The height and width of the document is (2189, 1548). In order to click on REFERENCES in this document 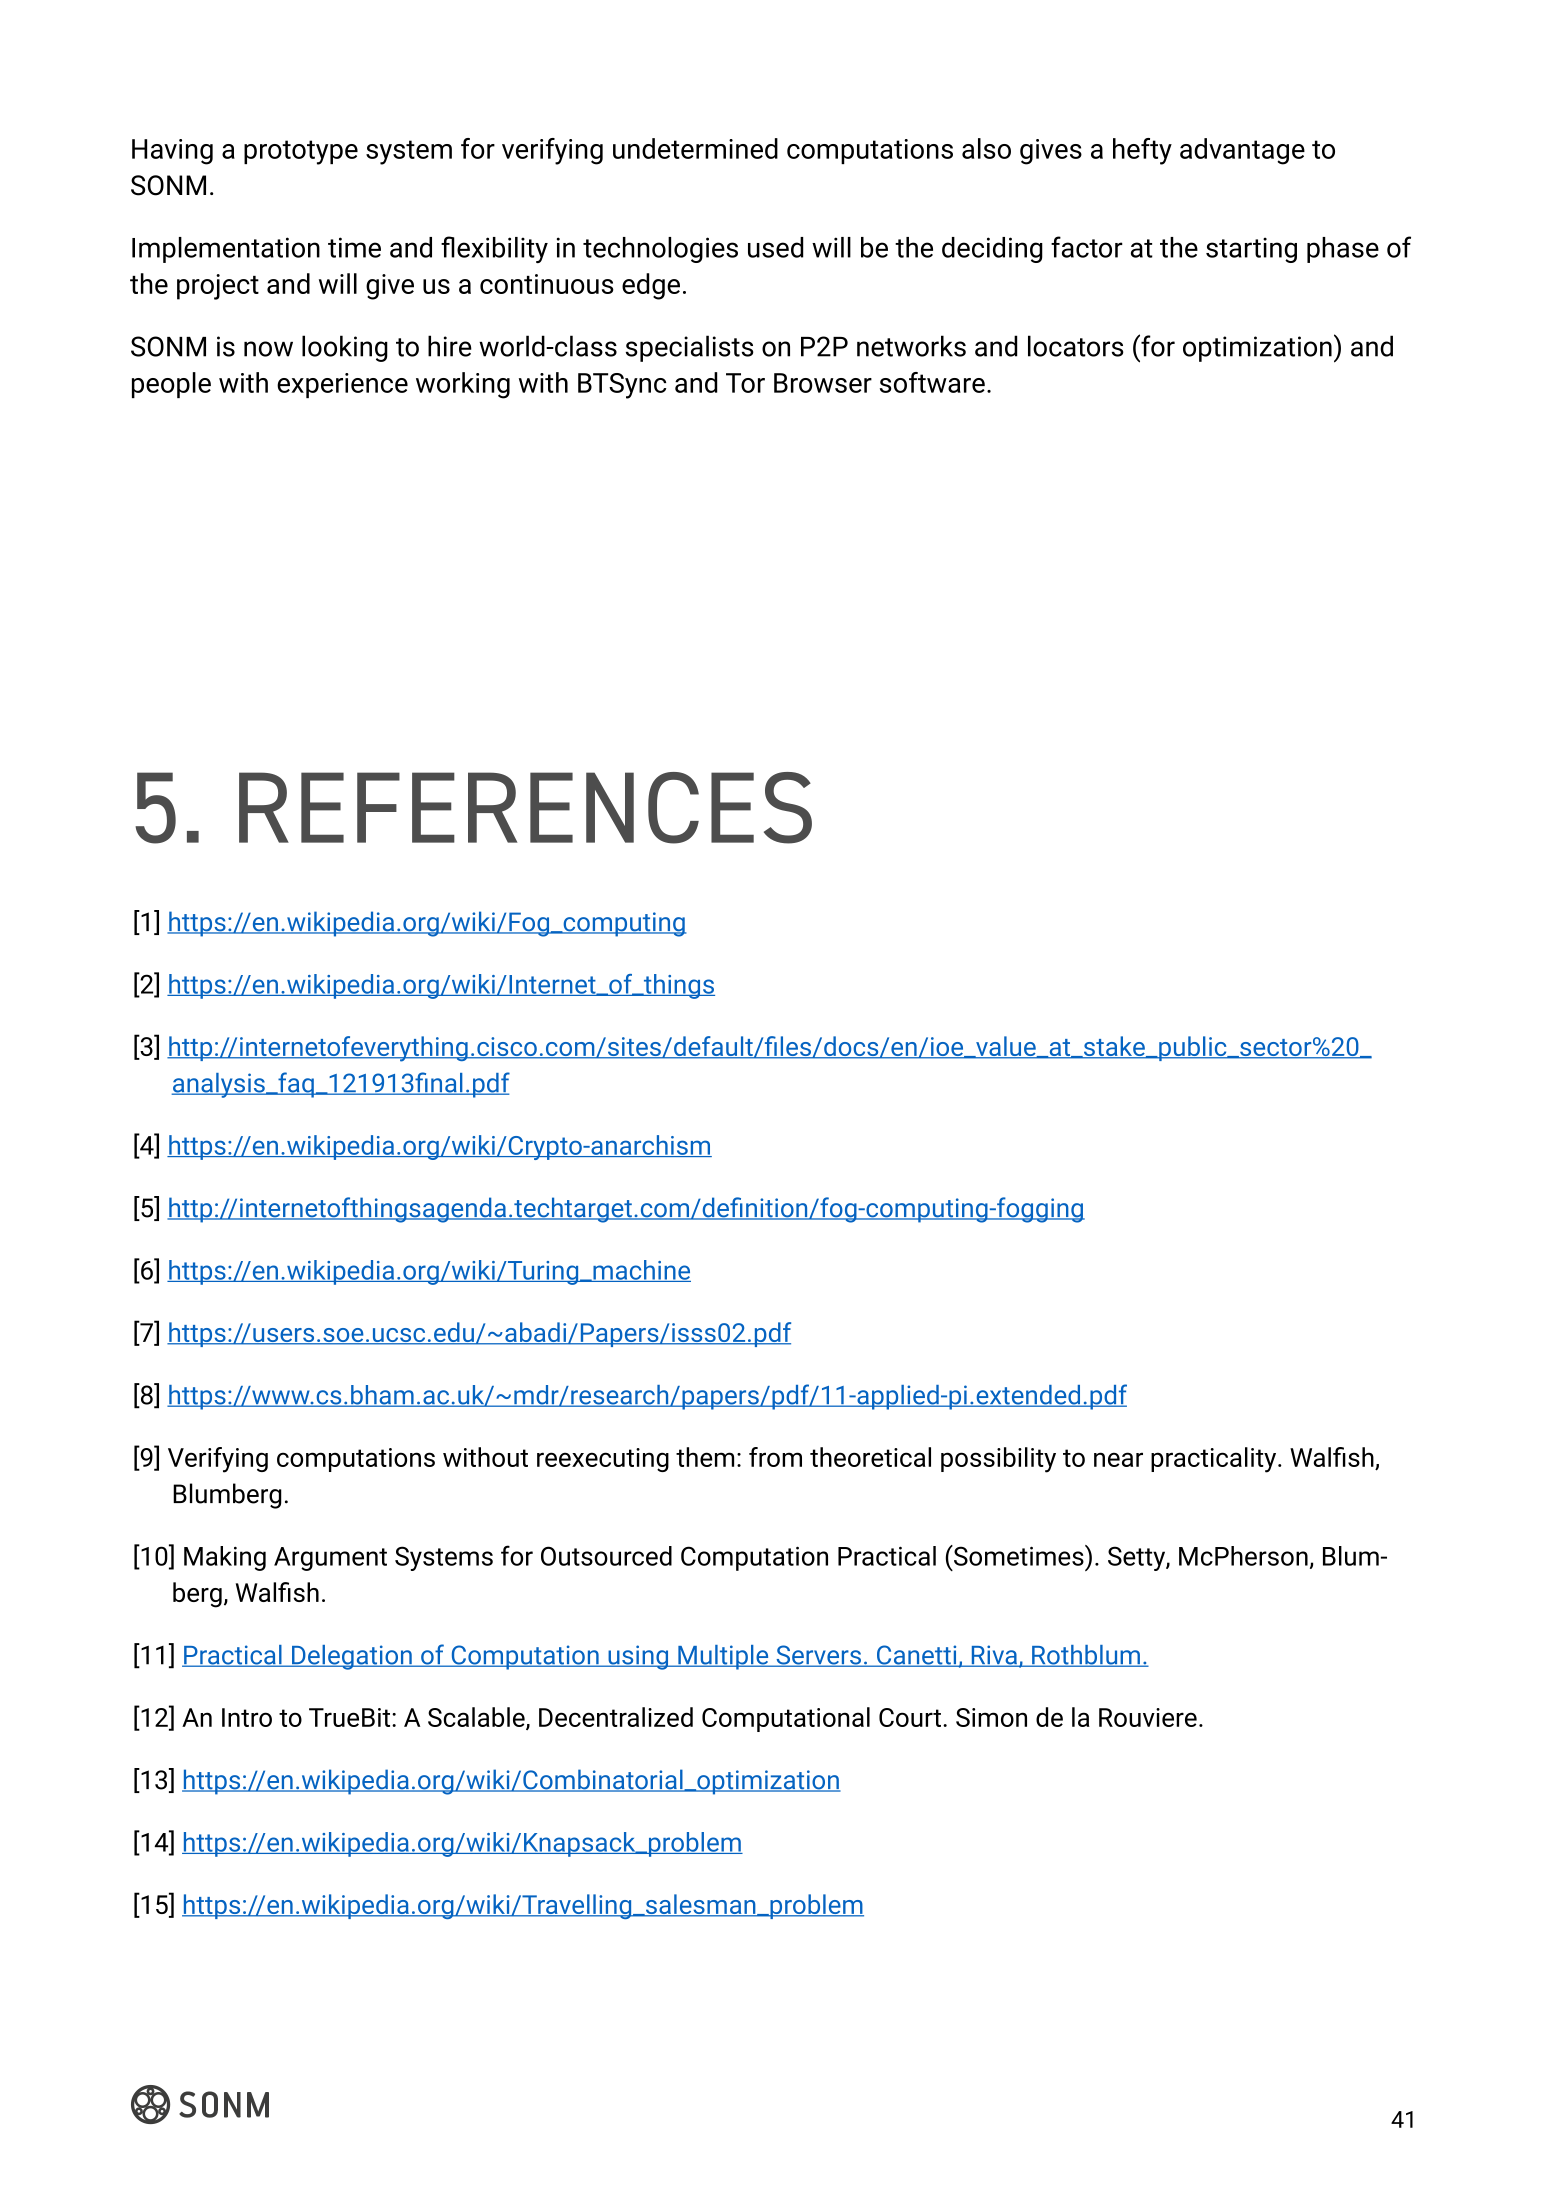, I will do `click(525, 808)`.
